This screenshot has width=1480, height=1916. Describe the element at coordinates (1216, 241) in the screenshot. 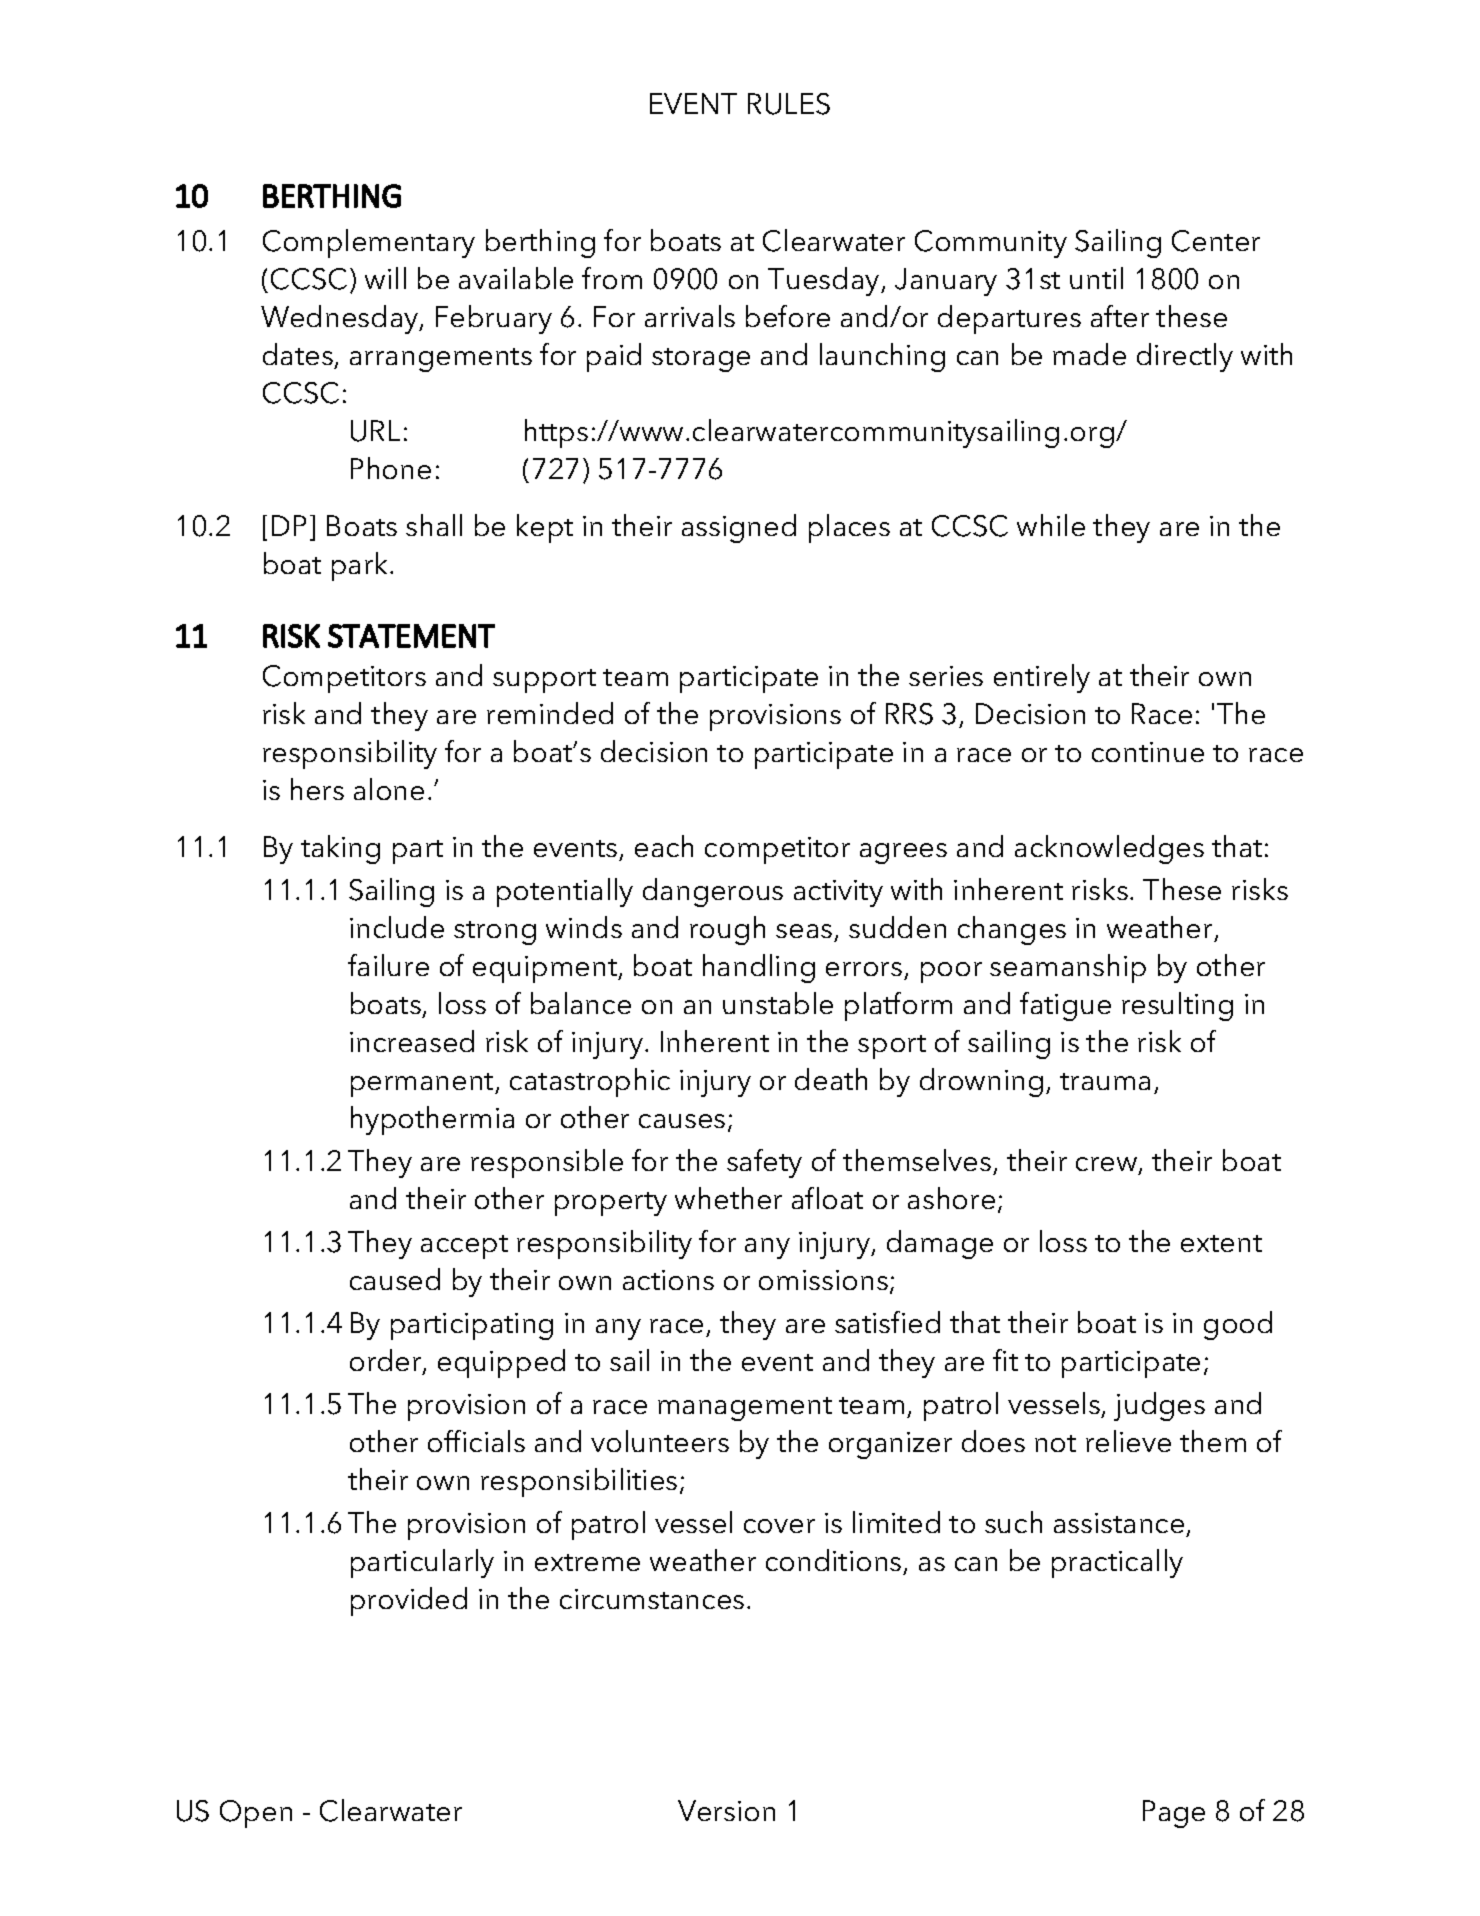

I see `Center` at that location.
